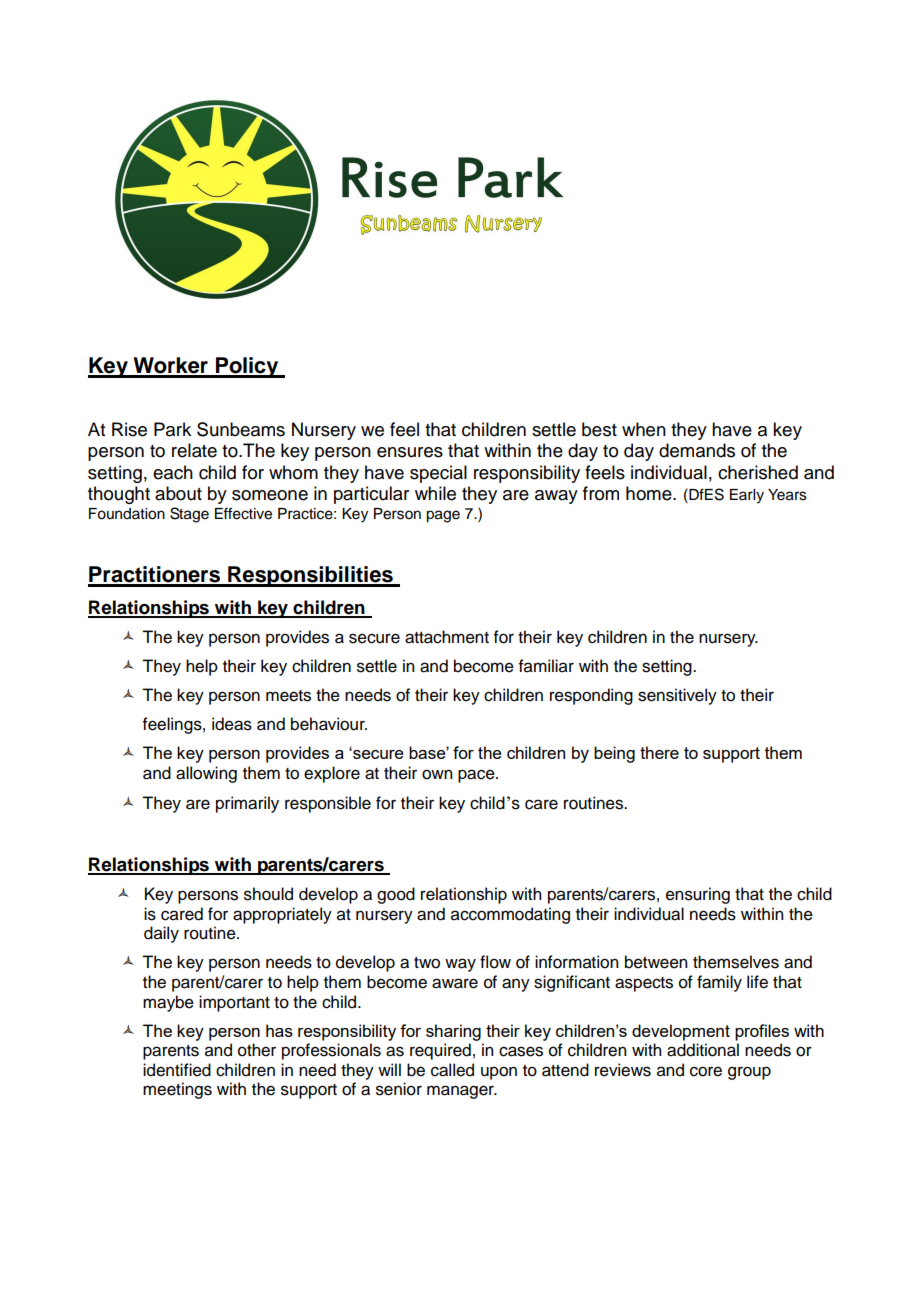 This screenshot has height=1308, width=924. I want to click on attachment, so click(447, 637).
